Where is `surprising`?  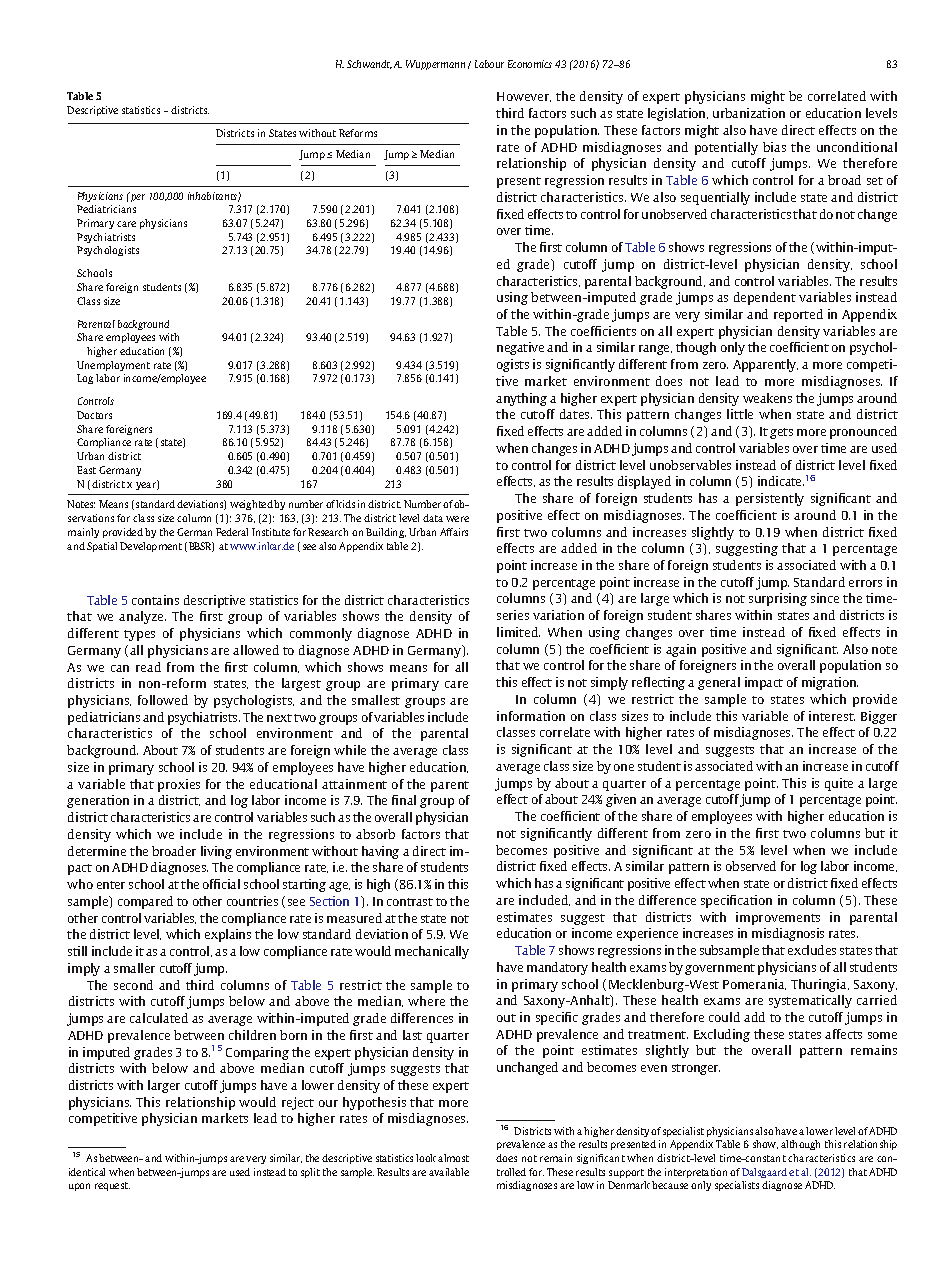 surprising is located at coordinates (778, 599).
